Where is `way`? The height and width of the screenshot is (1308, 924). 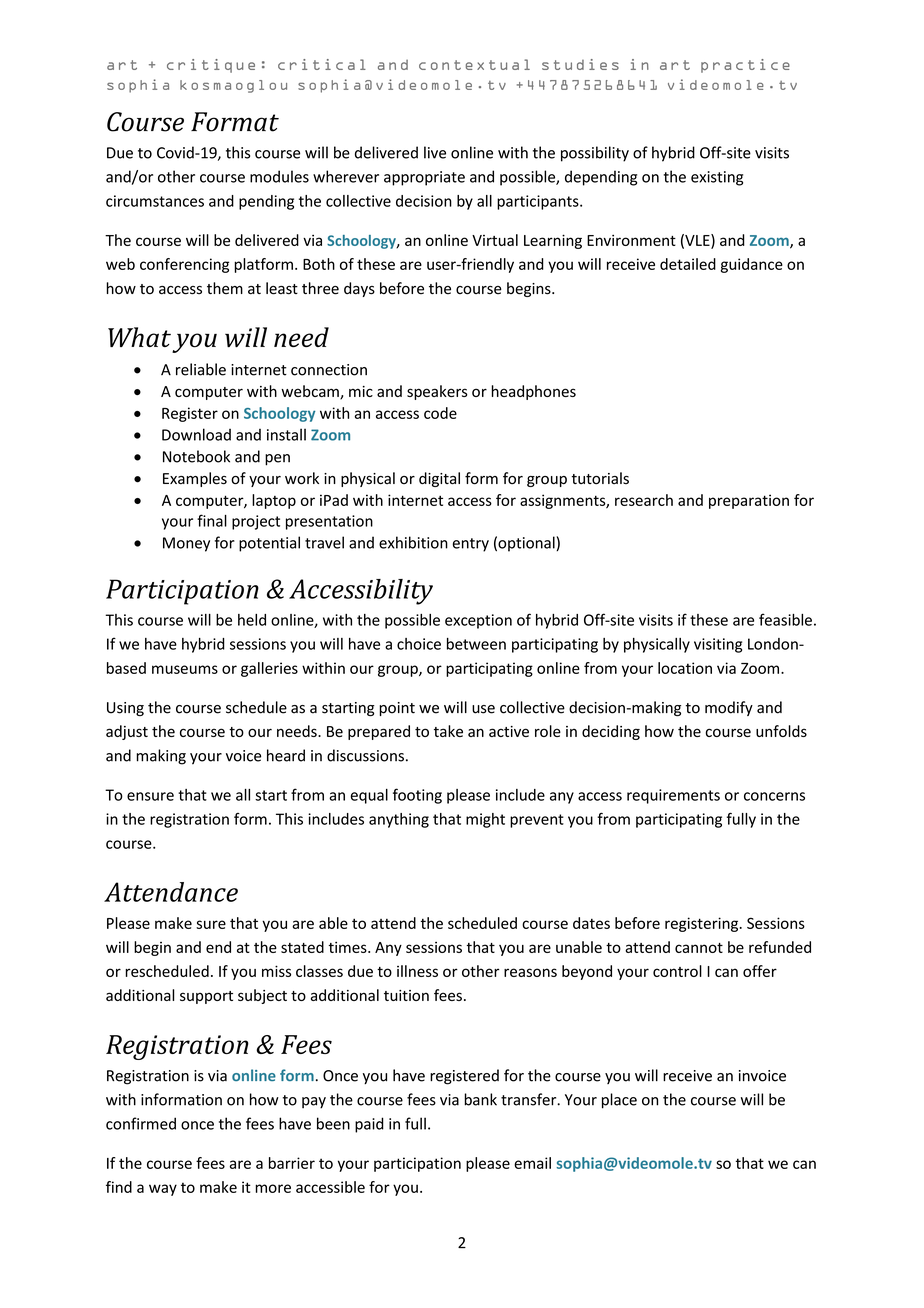
way is located at coordinates (163, 1190).
